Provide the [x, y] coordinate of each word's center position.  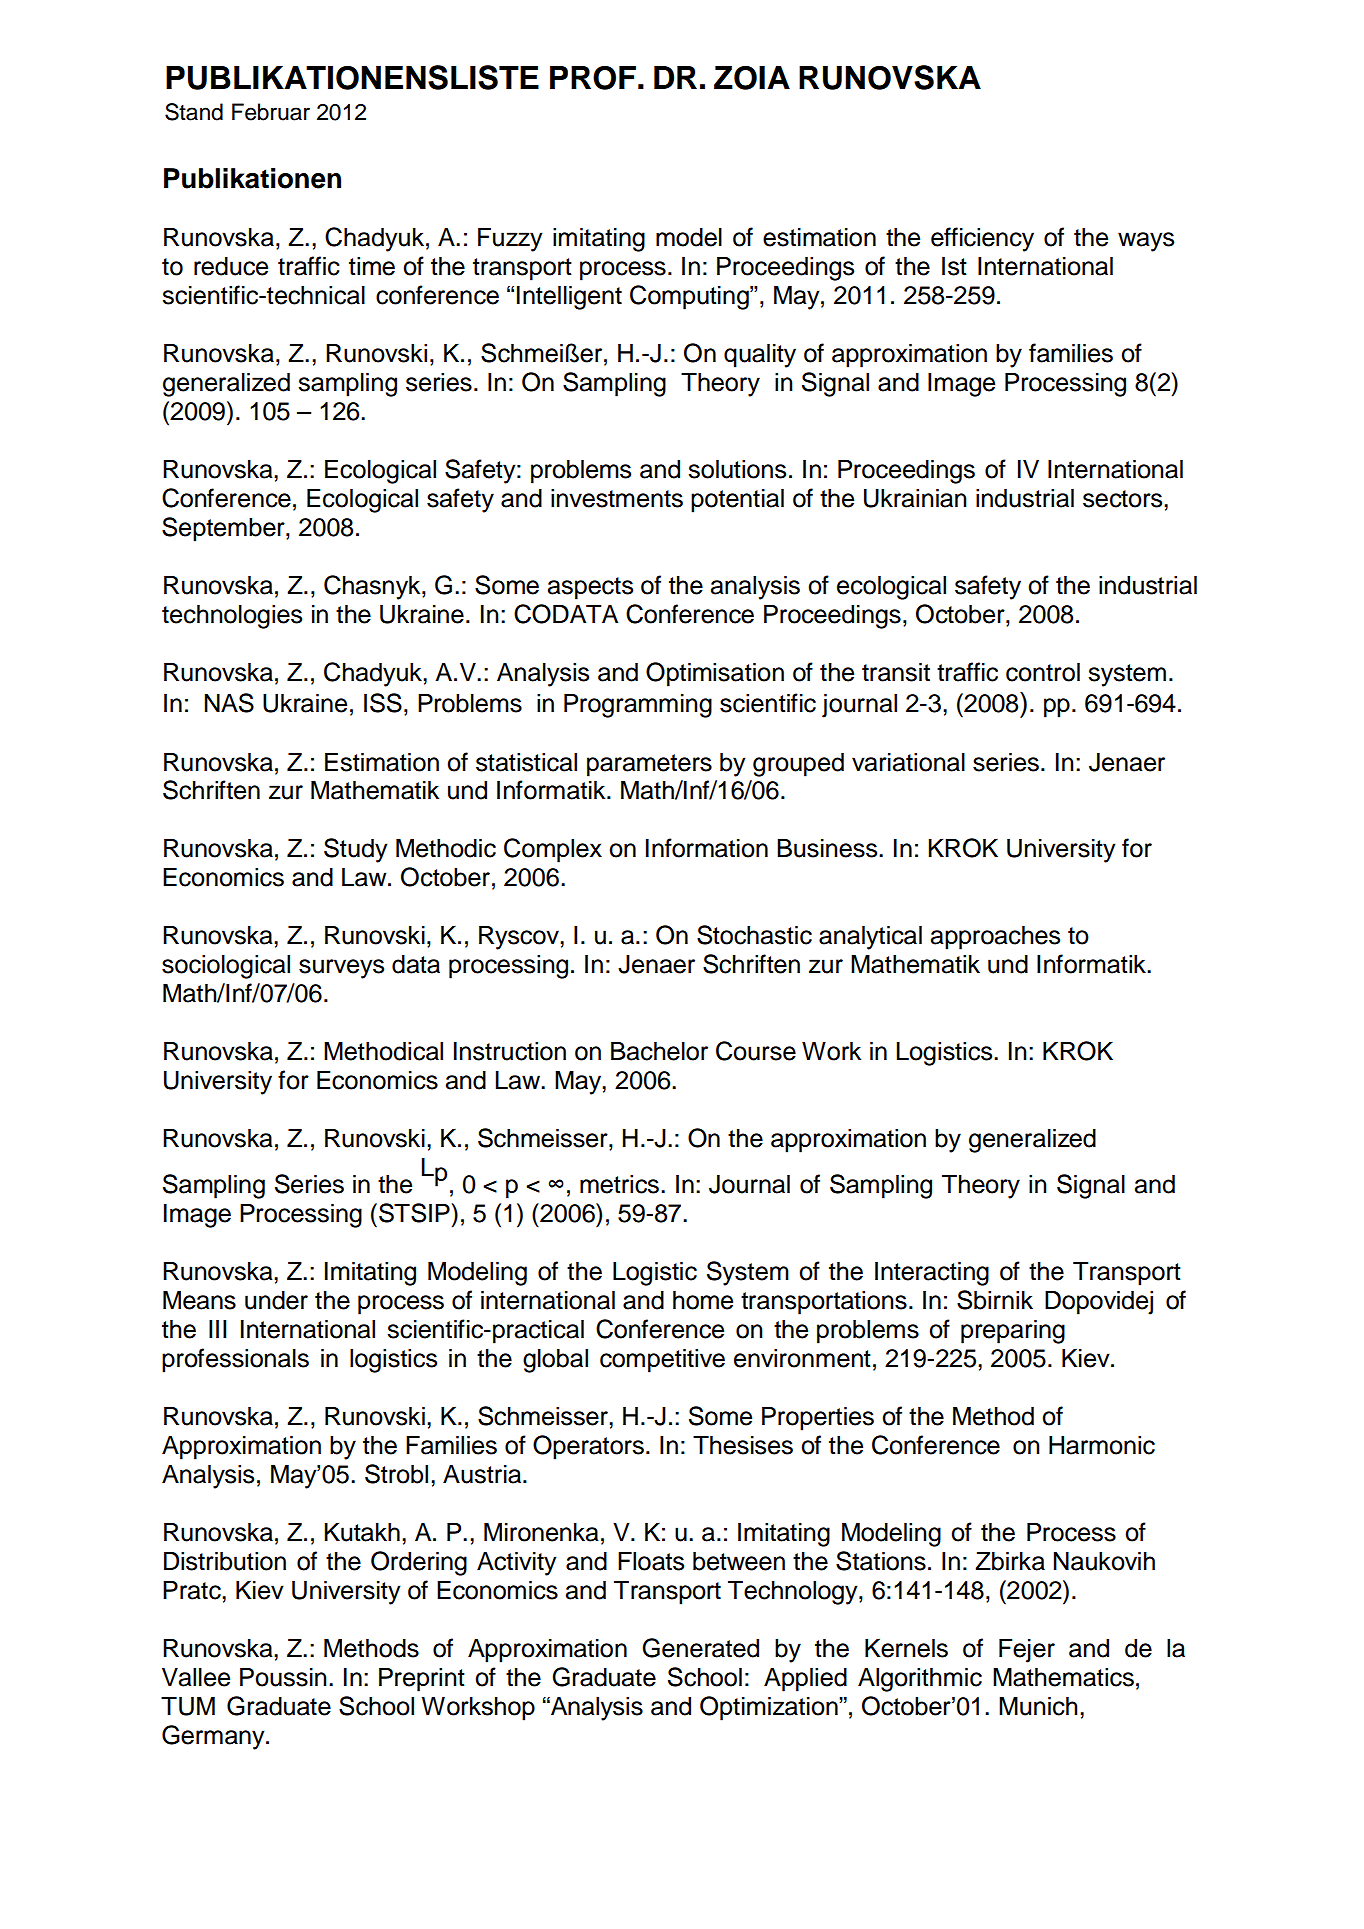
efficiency [982, 239]
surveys [341, 969]
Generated [700, 1648]
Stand [194, 112]
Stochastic [754, 935]
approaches [995, 938]
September [224, 529]
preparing [1013, 1332]
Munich [1038, 1706]
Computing [690, 297]
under [276, 1300]
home [703, 1300]
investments [617, 498]
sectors [1124, 499]
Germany [214, 1737]
